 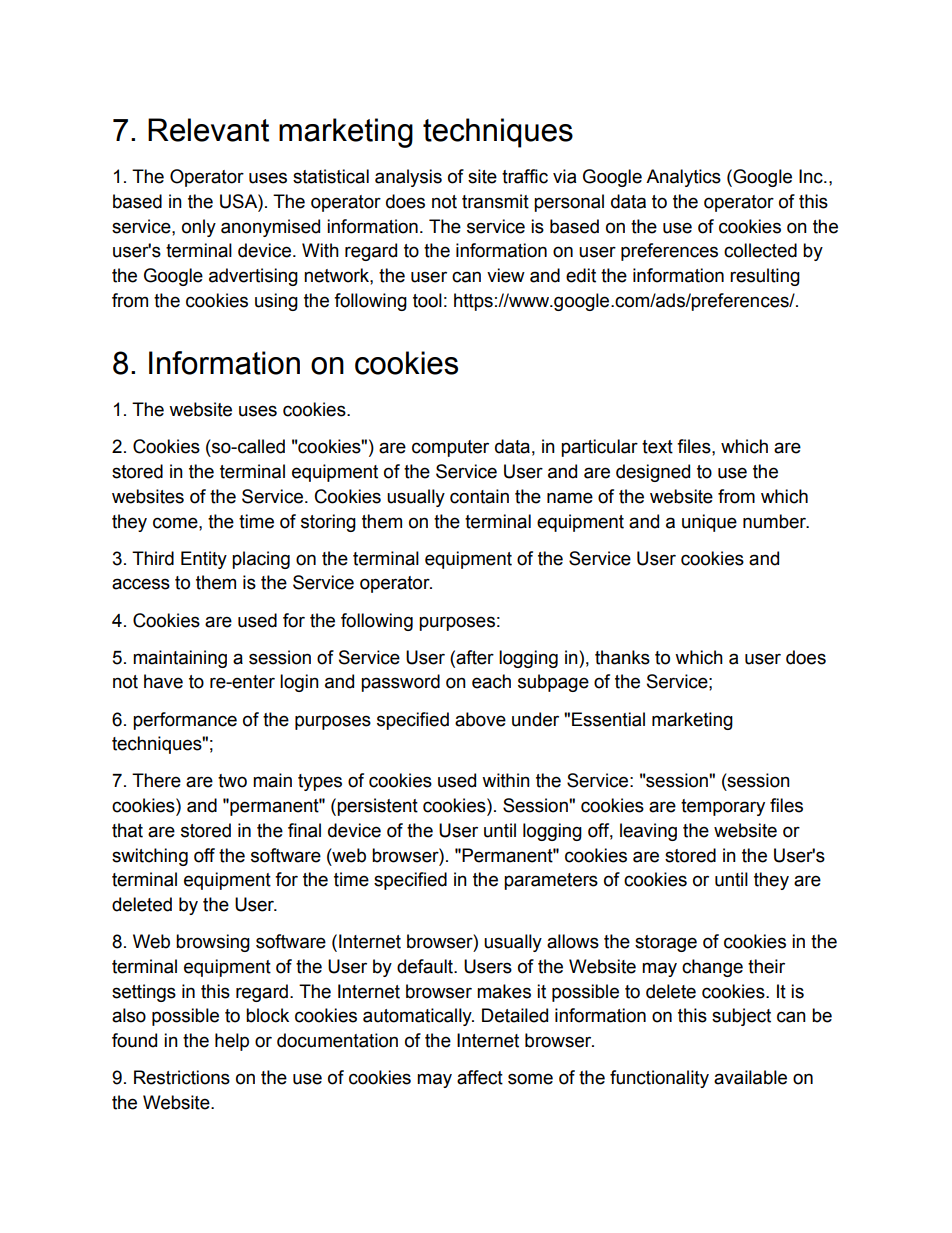 What do you see at coordinates (208, 130) in the screenshot?
I see `Relevant` at bounding box center [208, 130].
